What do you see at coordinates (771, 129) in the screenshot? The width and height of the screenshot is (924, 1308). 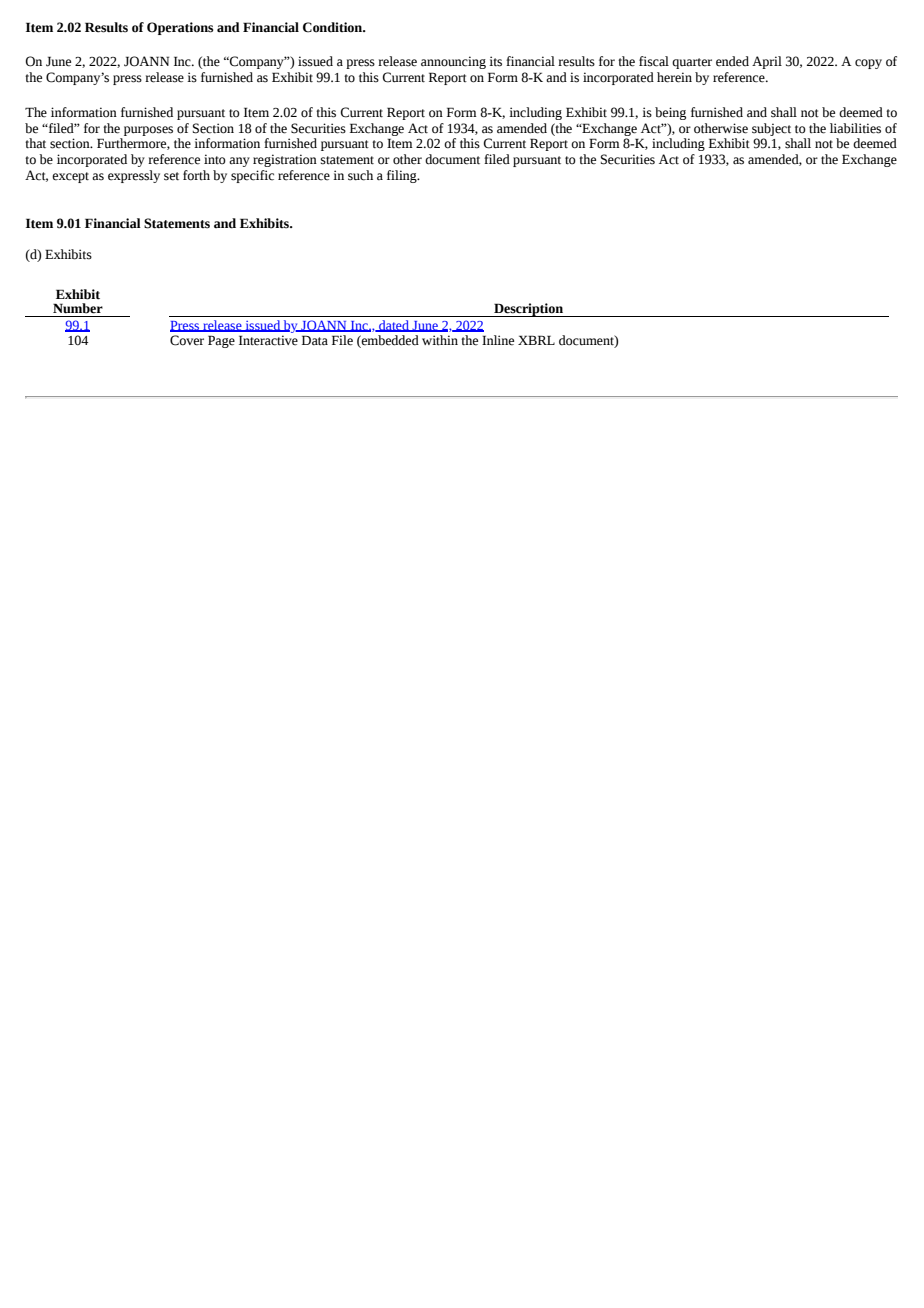 I see `subject` at bounding box center [771, 129].
